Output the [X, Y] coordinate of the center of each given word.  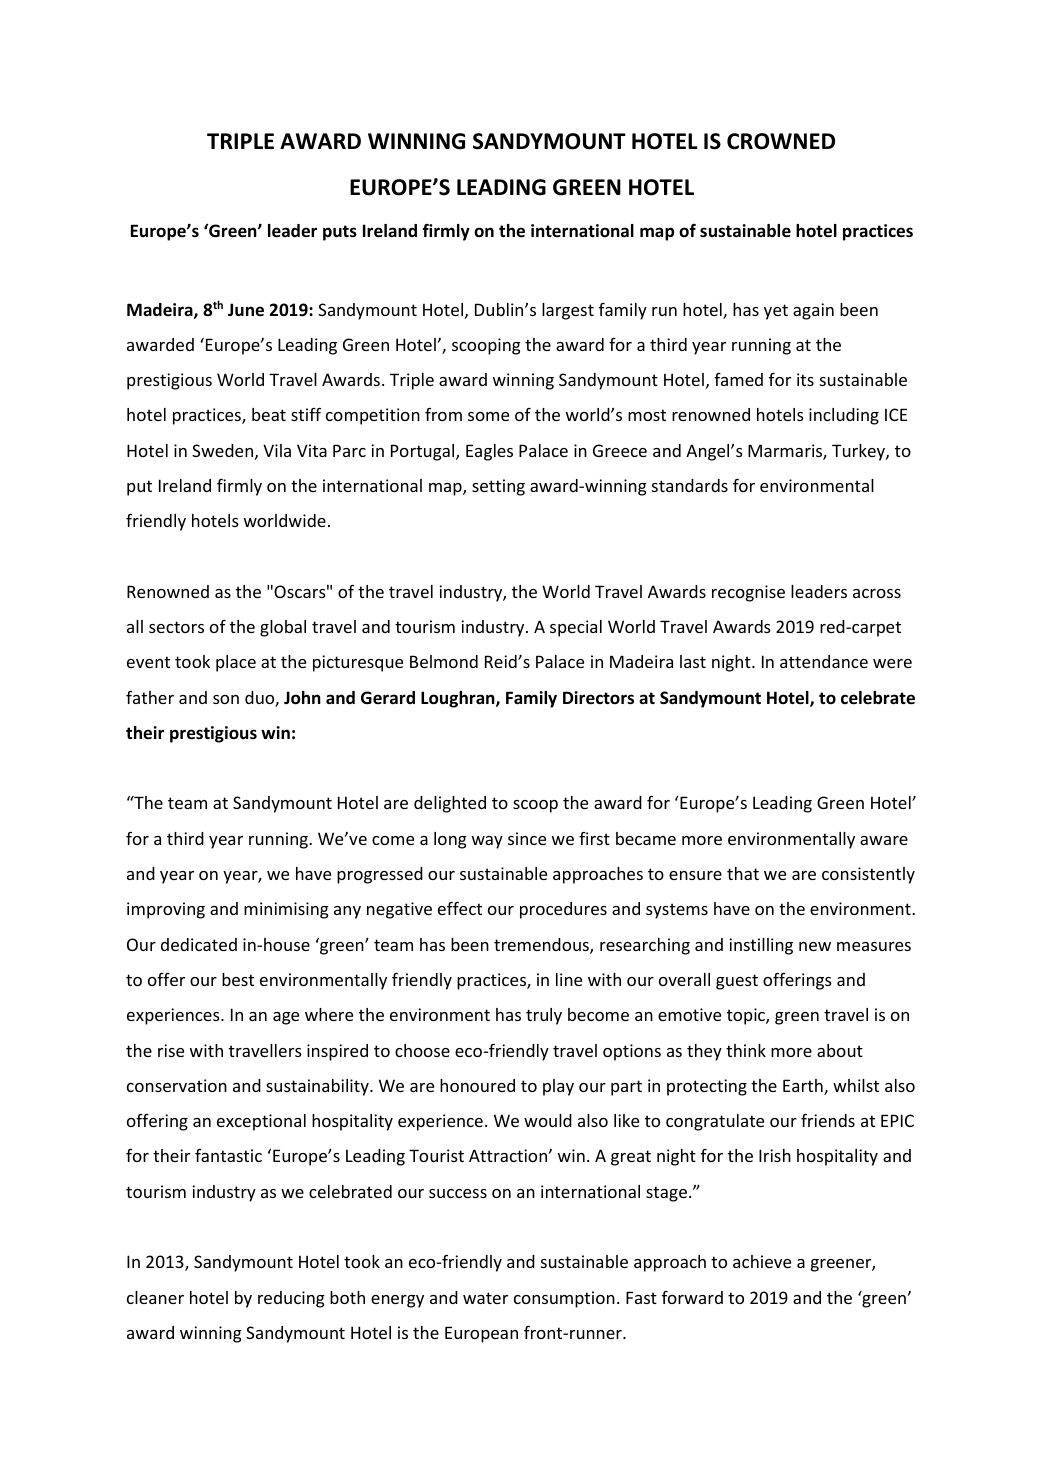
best [238, 979]
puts [340, 233]
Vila [277, 450]
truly [544, 1016]
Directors [598, 698]
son [226, 699]
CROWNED [781, 141]
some [488, 416]
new [815, 946]
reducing [291, 1299]
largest [568, 311]
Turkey [859, 452]
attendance [824, 661]
